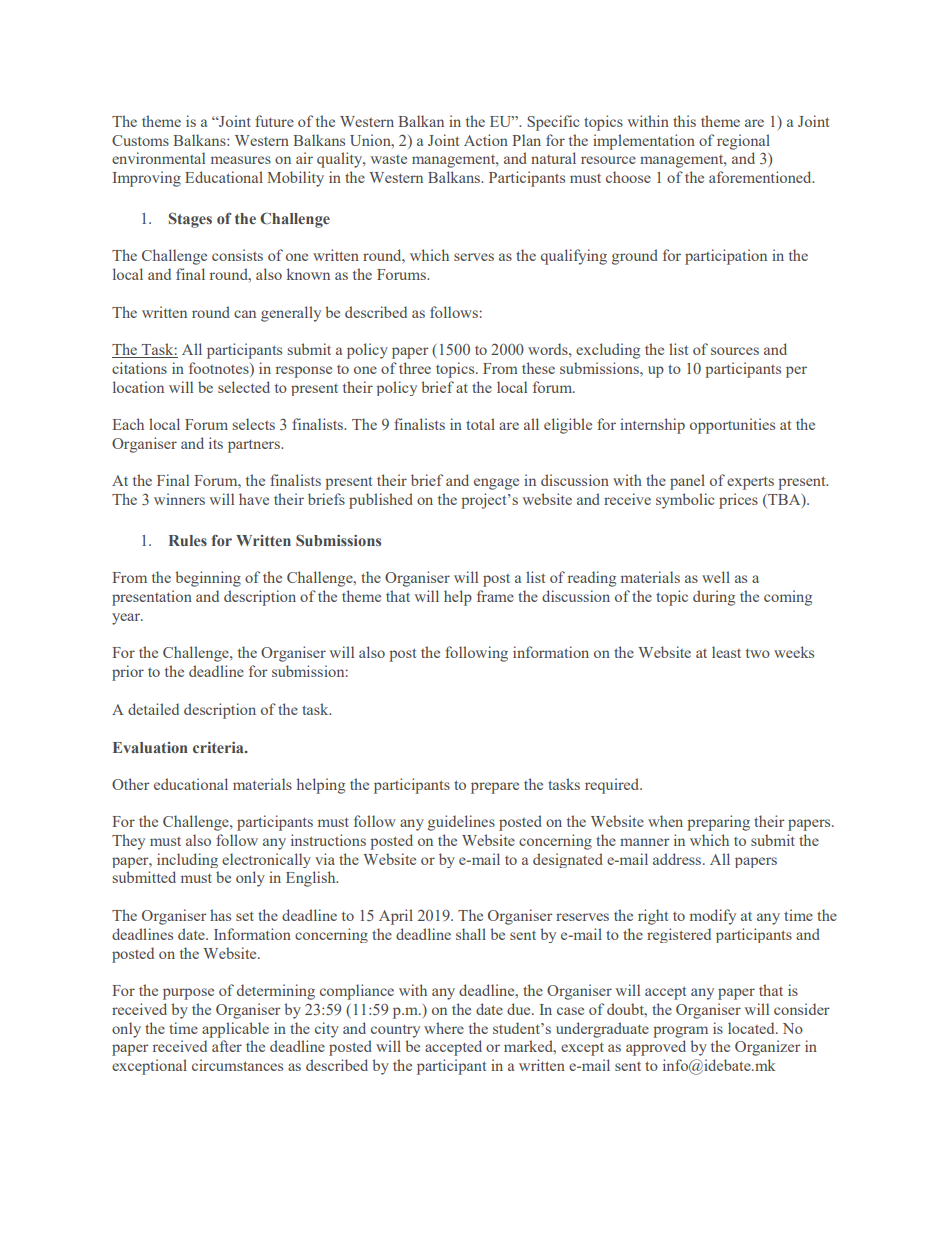 The image size is (952, 1233). I want to click on measures, so click(241, 160).
